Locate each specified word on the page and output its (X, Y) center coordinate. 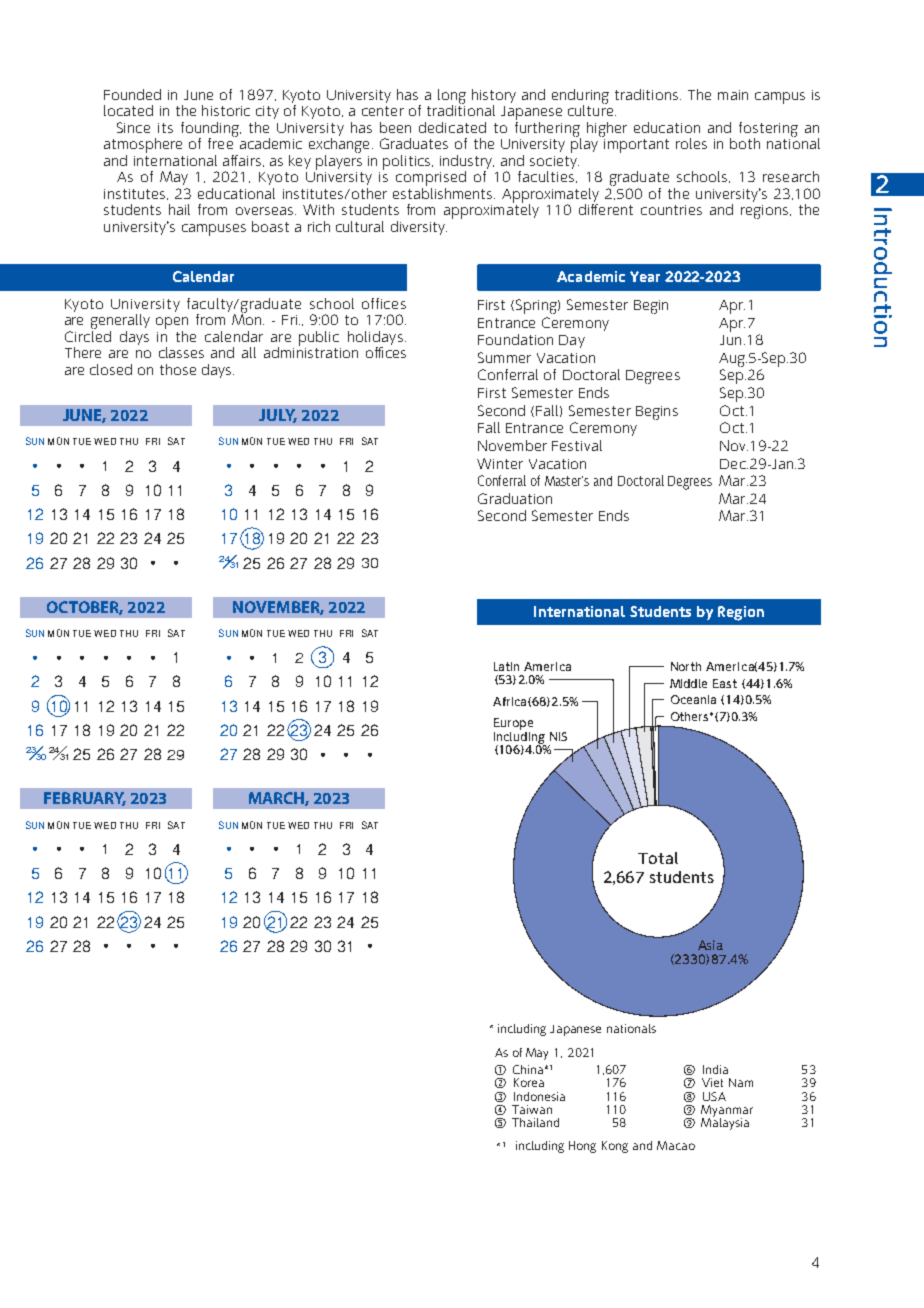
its (165, 128)
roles (691, 143)
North (686, 666)
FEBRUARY (85, 799)
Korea (529, 1082)
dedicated (452, 127)
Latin (506, 666)
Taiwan (532, 1109)
